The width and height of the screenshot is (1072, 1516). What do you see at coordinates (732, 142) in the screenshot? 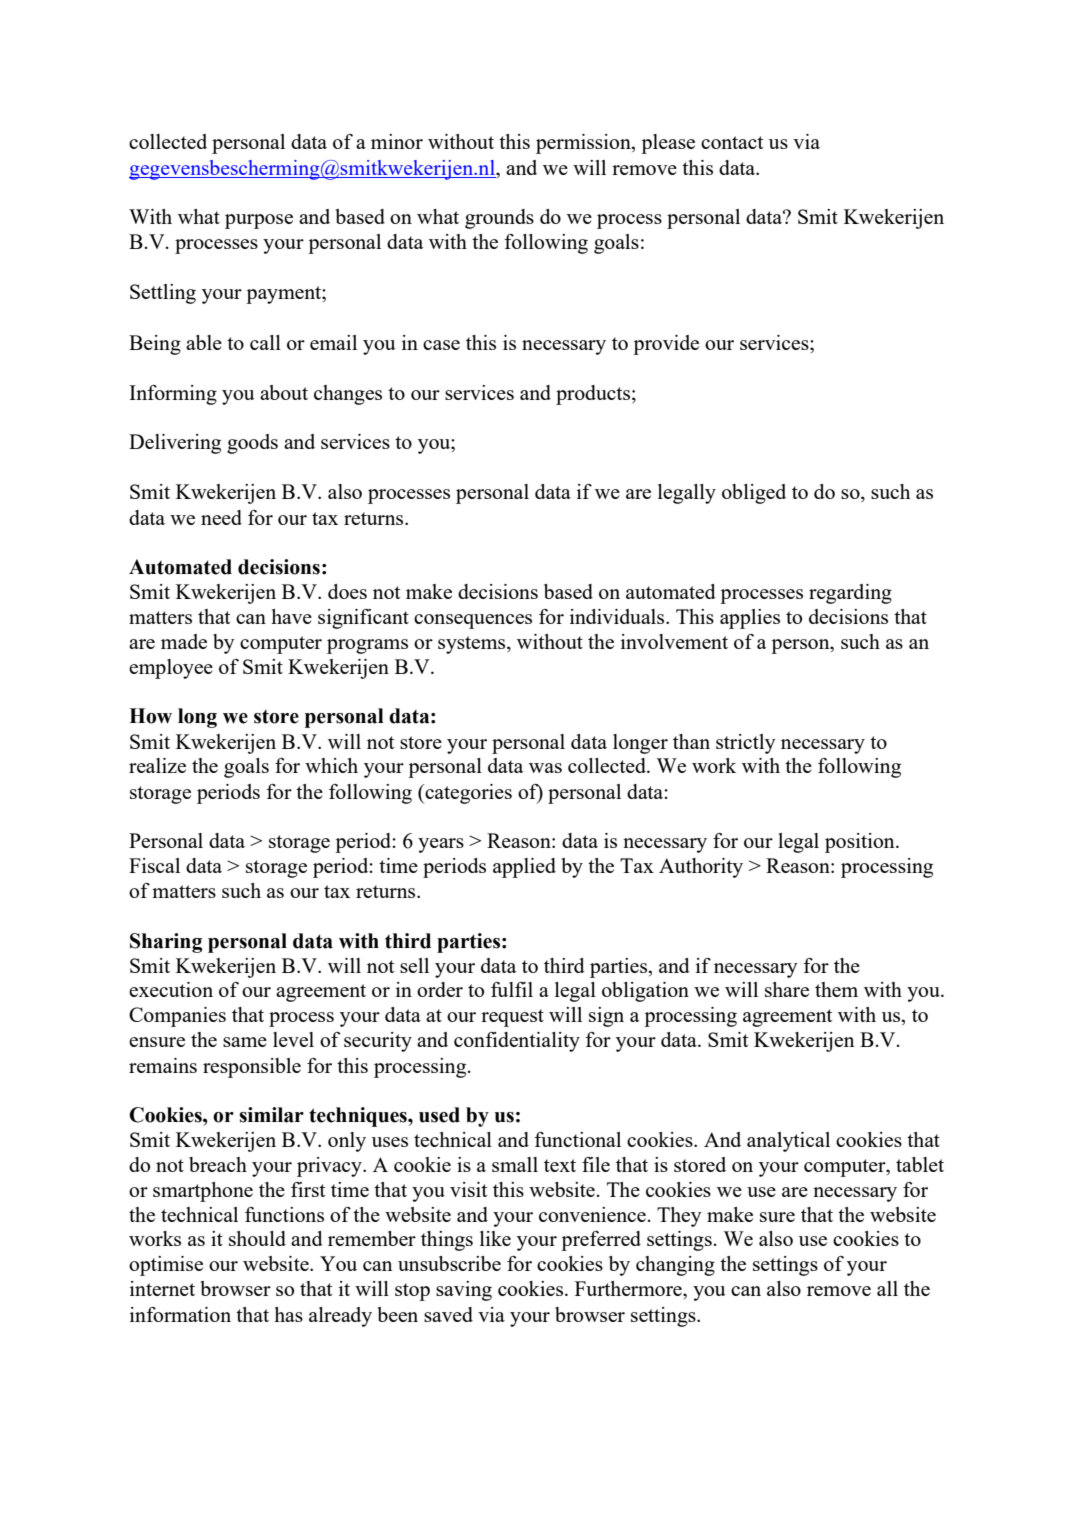
I see `contact` at bounding box center [732, 142].
